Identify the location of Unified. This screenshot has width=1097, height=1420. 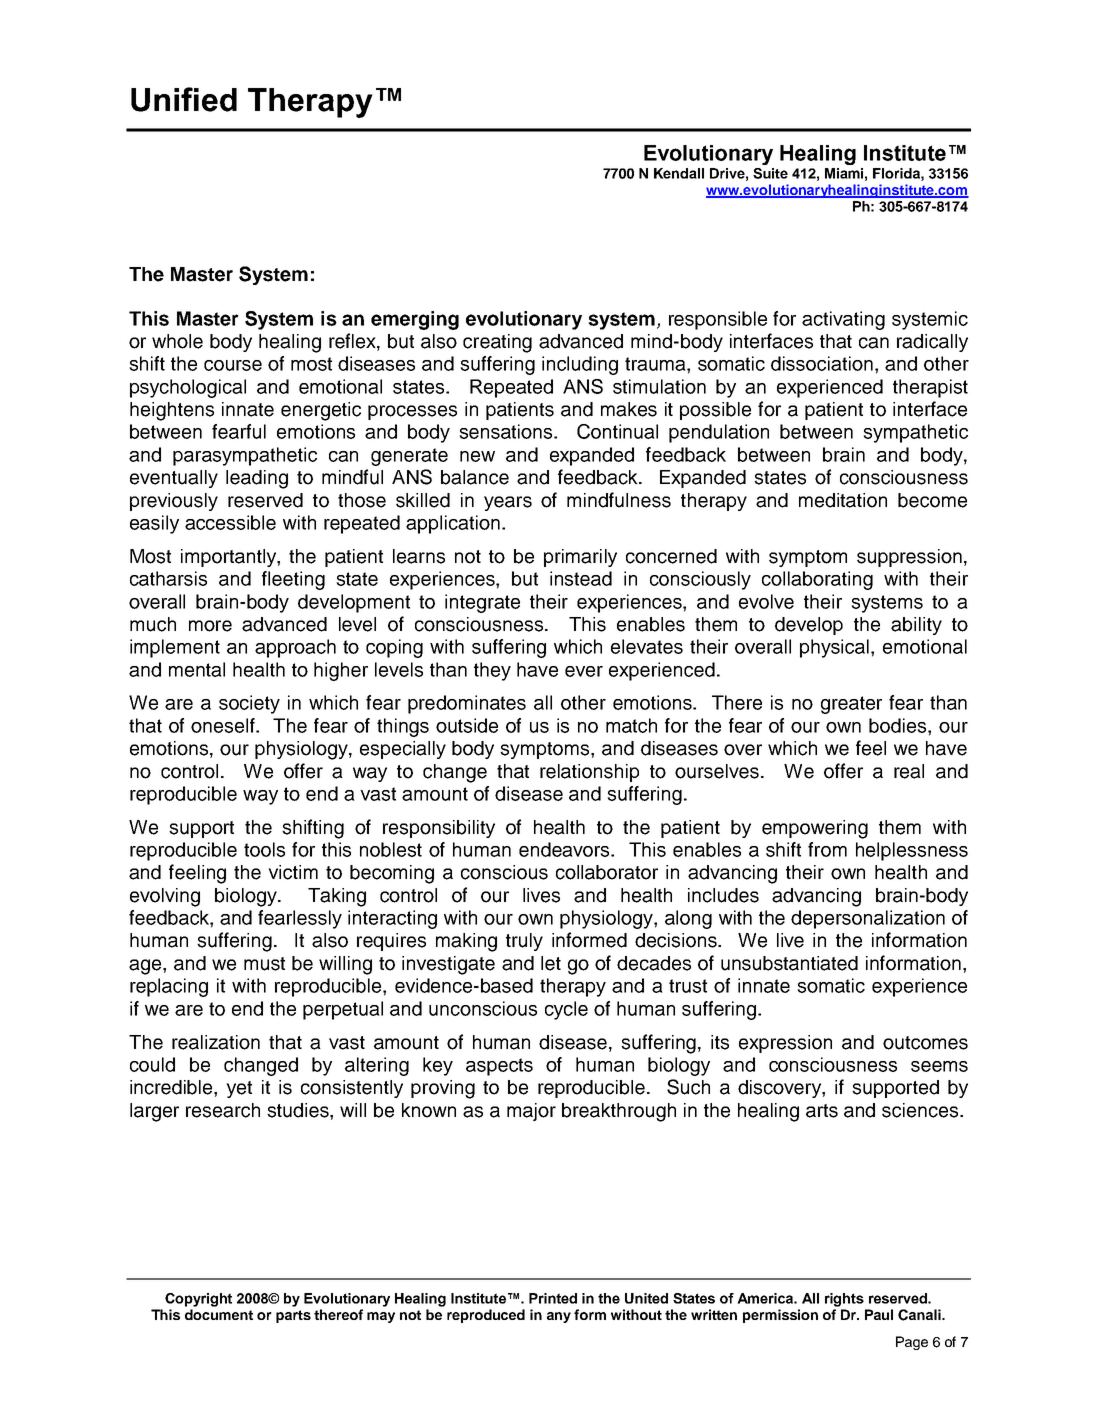
(184, 99).
